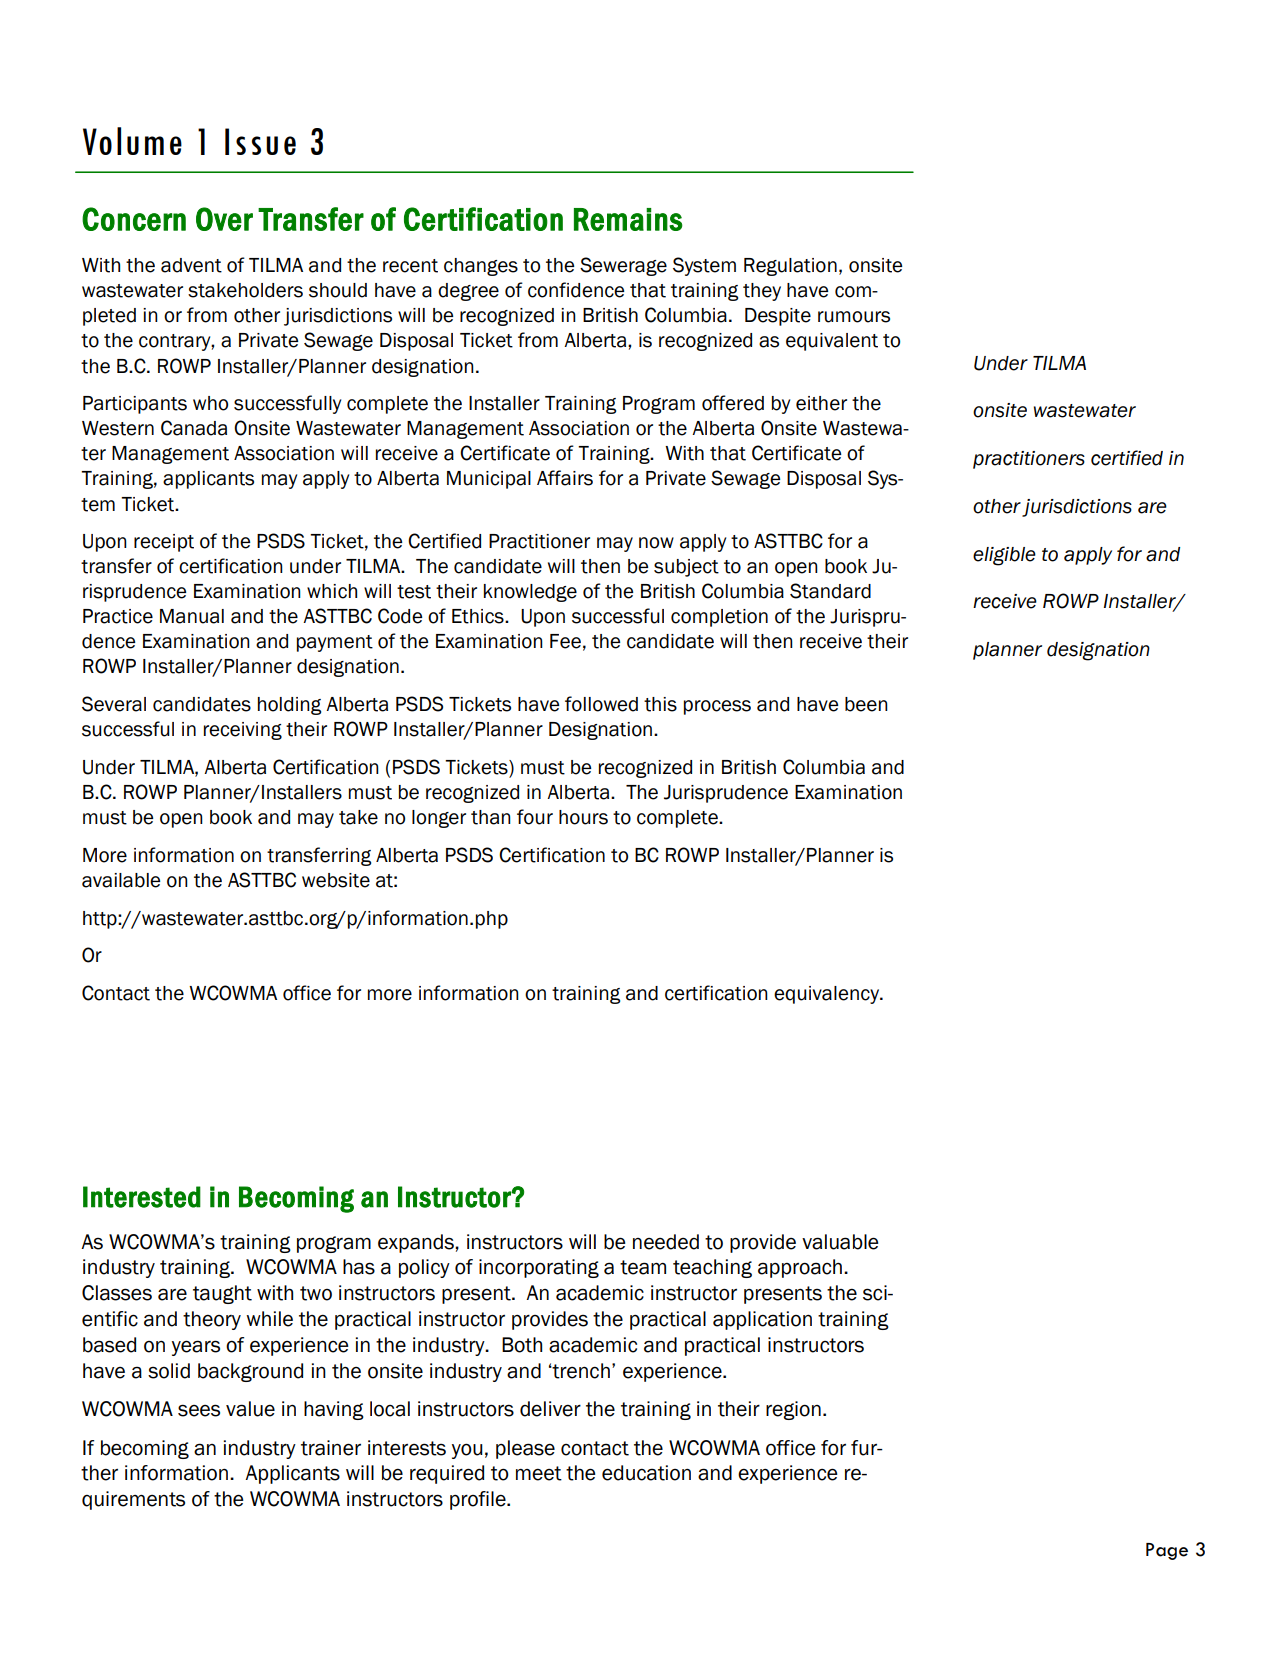 The image size is (1288, 1667). What do you see at coordinates (331, 1448) in the page?
I see `trainer` at bounding box center [331, 1448].
